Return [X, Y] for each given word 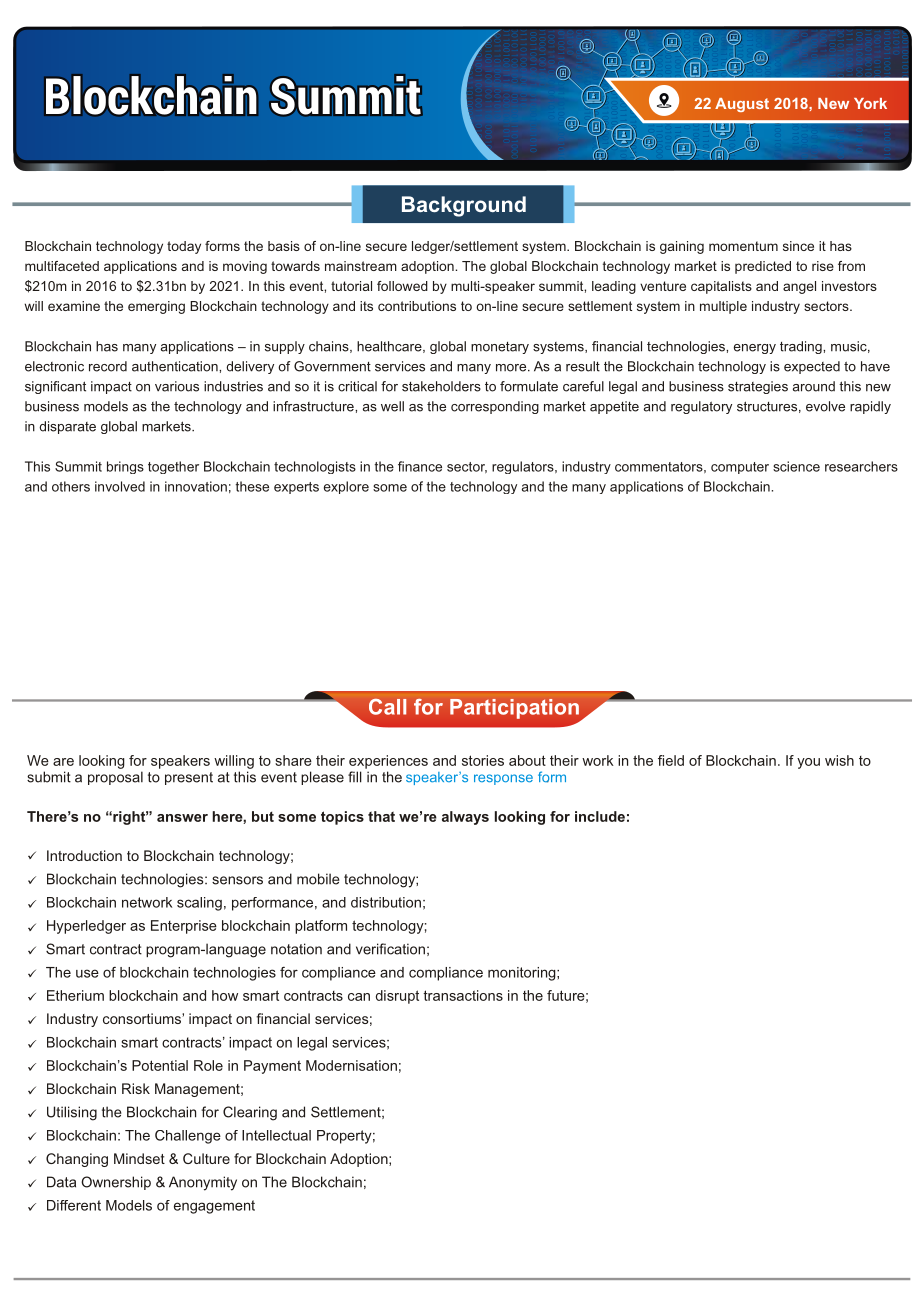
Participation [514, 709]
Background [464, 206]
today [184, 247]
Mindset [139, 1158]
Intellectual [276, 1135]
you [808, 763]
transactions [463, 995]
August [742, 105]
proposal [115, 778]
